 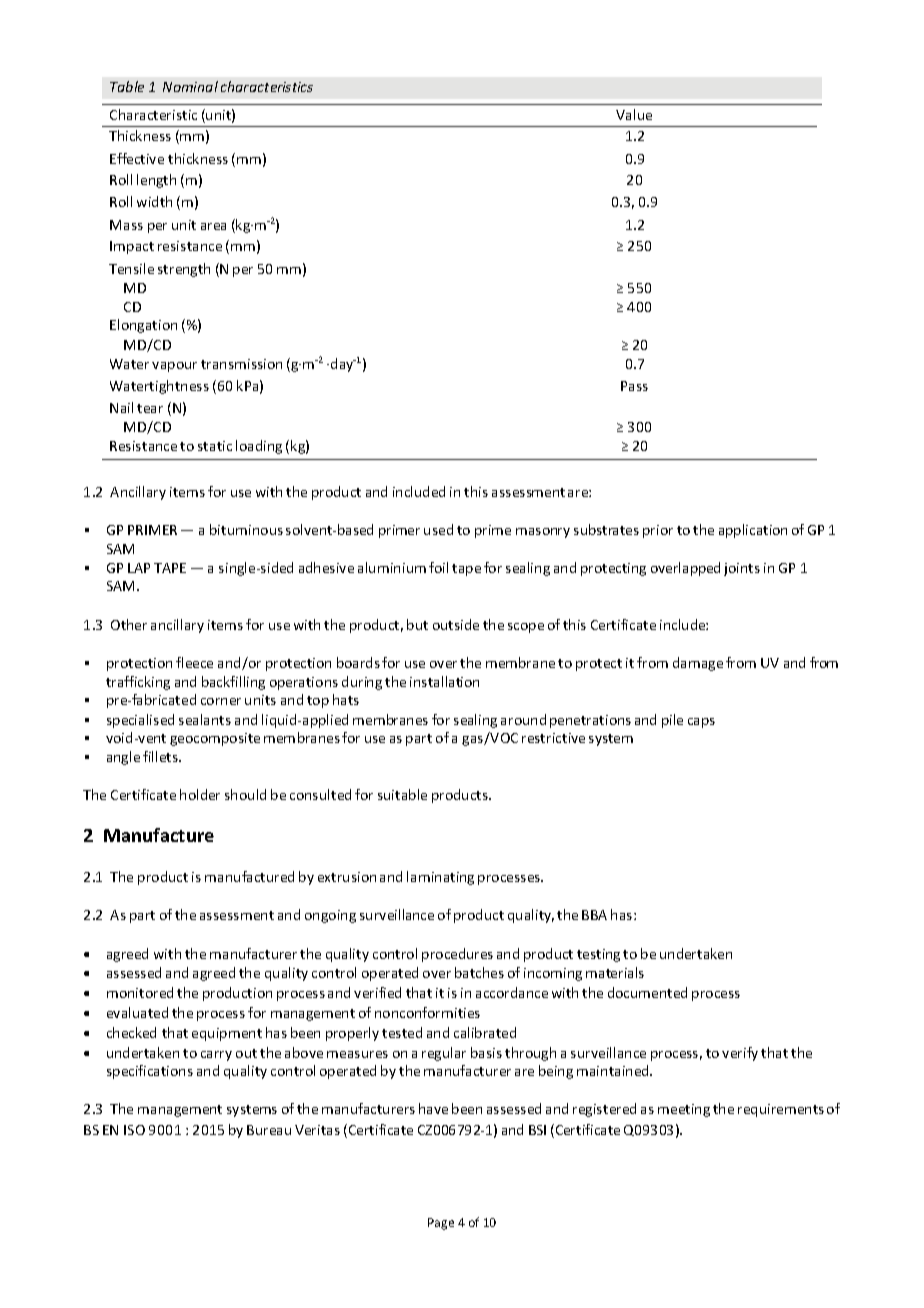 I want to click on Page, so click(x=441, y=1224).
